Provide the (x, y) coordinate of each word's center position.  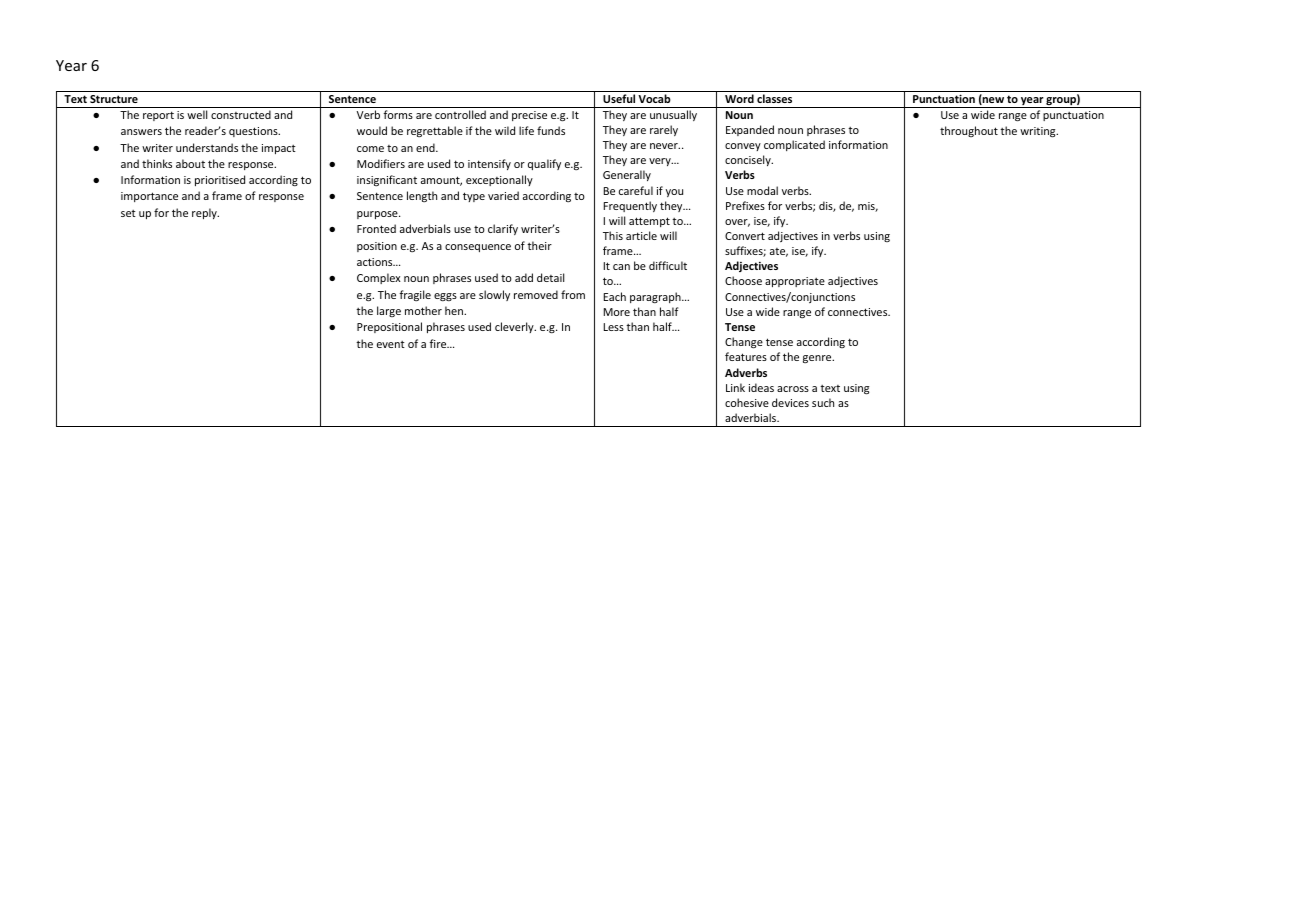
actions (376, 262)
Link (735, 387)
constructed (241, 114)
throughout (969, 131)
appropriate (795, 282)
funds (551, 130)
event (391, 344)
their (539, 245)
